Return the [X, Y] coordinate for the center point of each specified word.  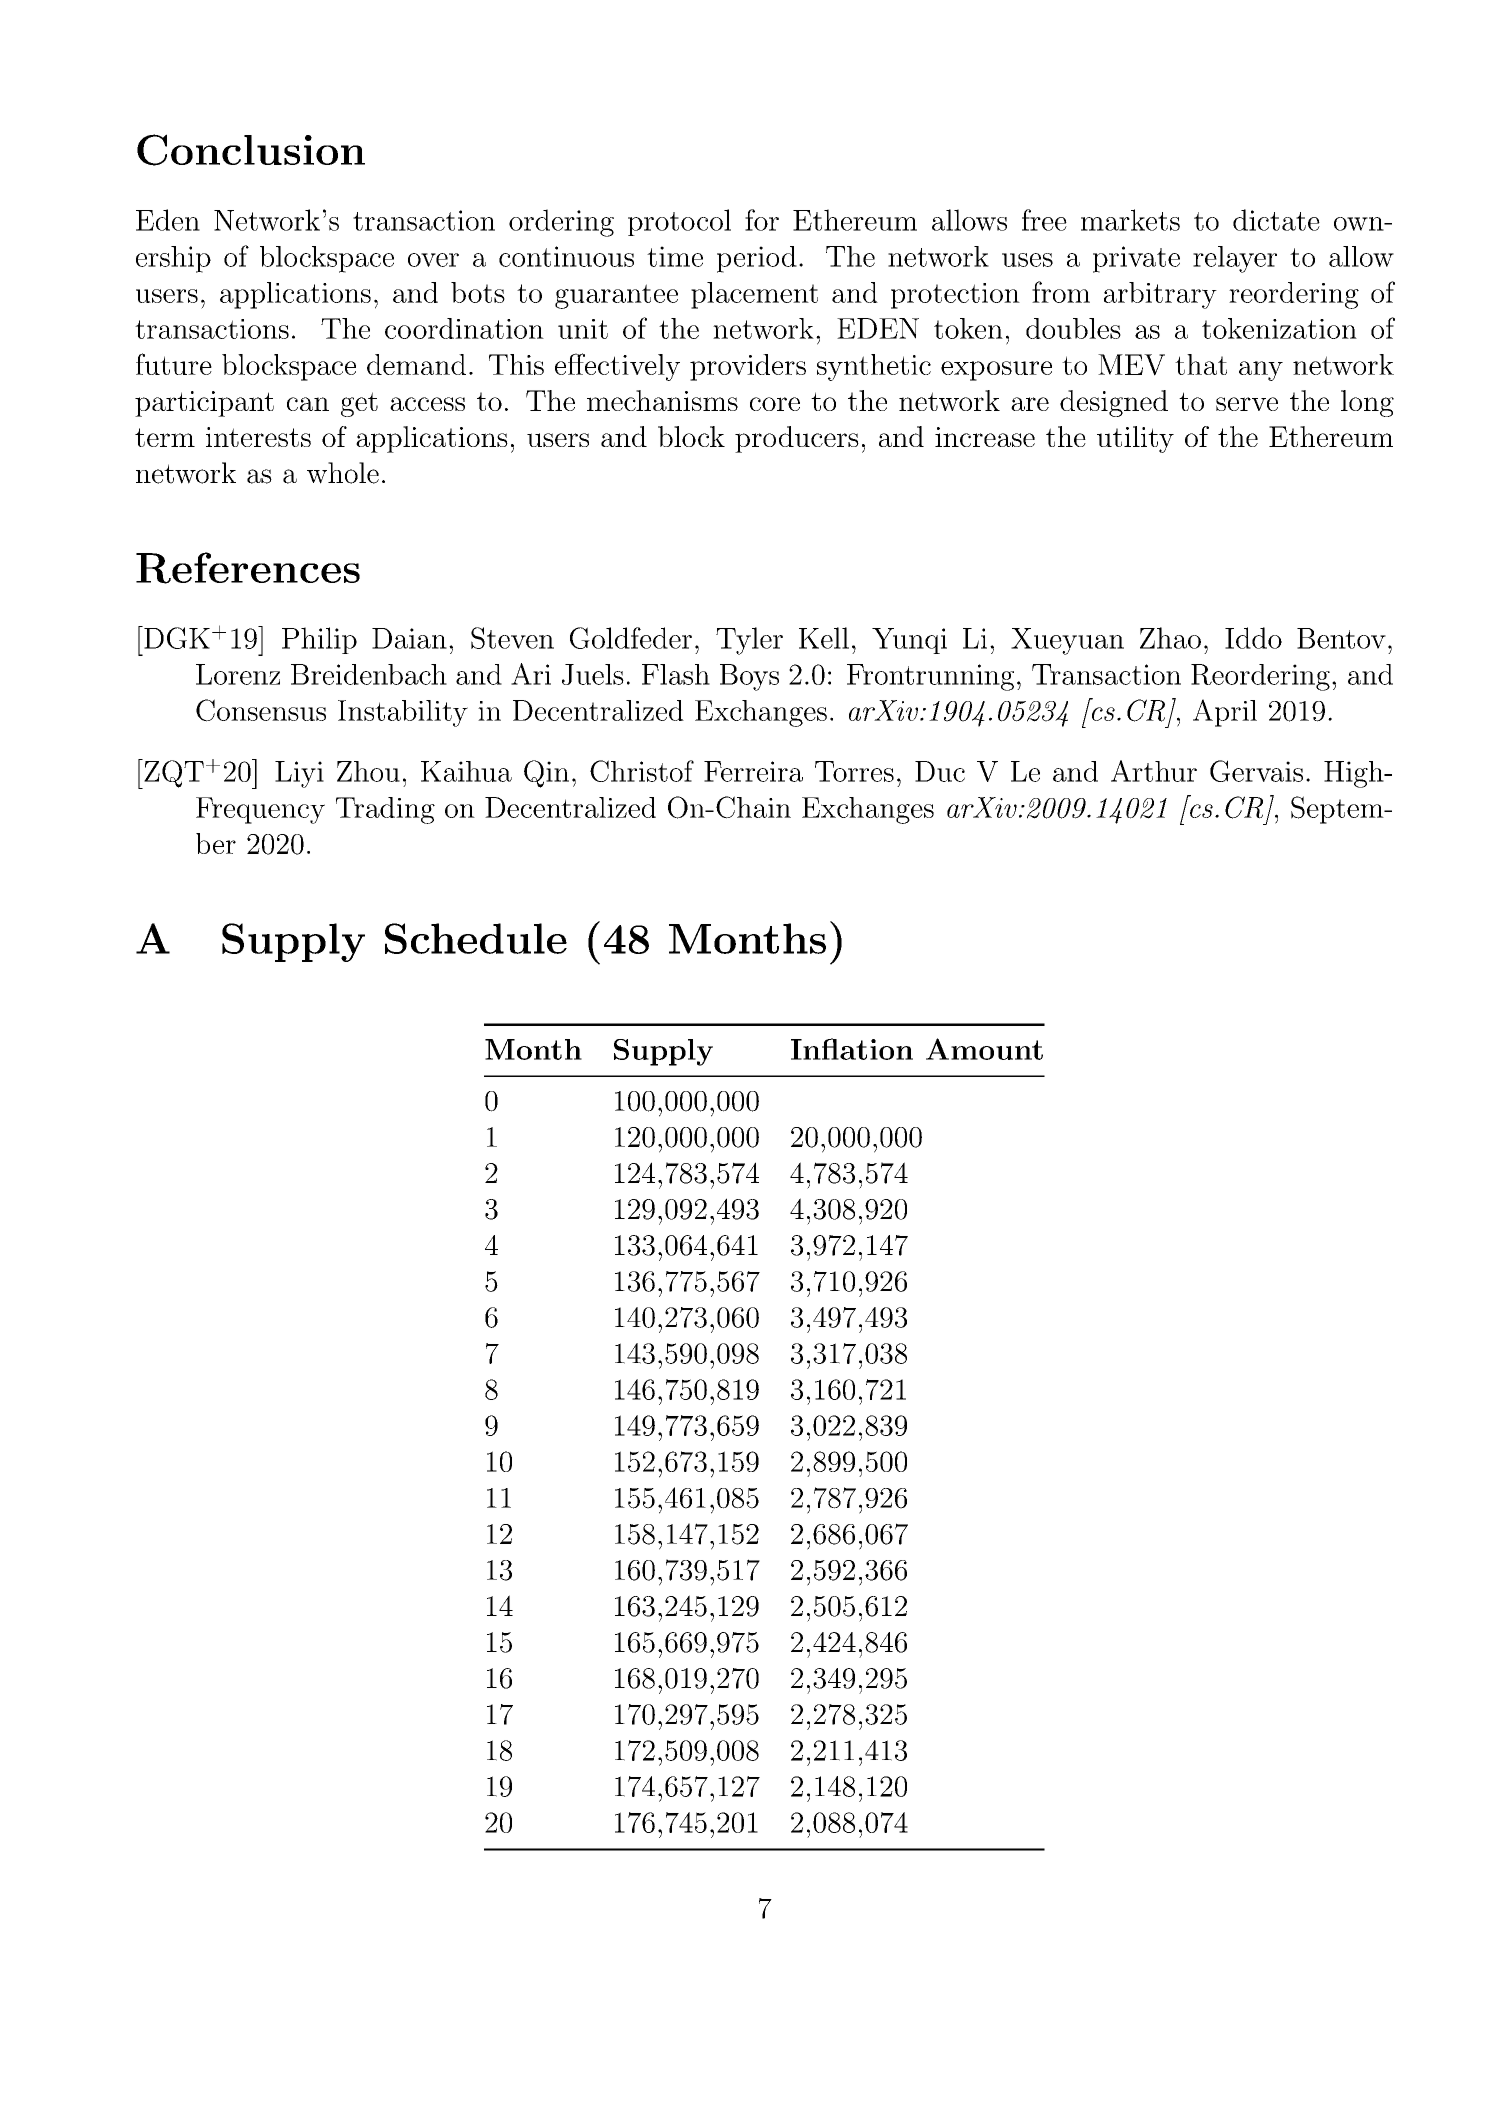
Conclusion [251, 150]
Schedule [476, 938]
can [308, 404]
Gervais [1256, 771]
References [248, 568]
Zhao [1170, 638]
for [762, 220]
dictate [1276, 220]
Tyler [749, 641]
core [775, 404]
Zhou [368, 771]
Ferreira [753, 771]
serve [1247, 404]
